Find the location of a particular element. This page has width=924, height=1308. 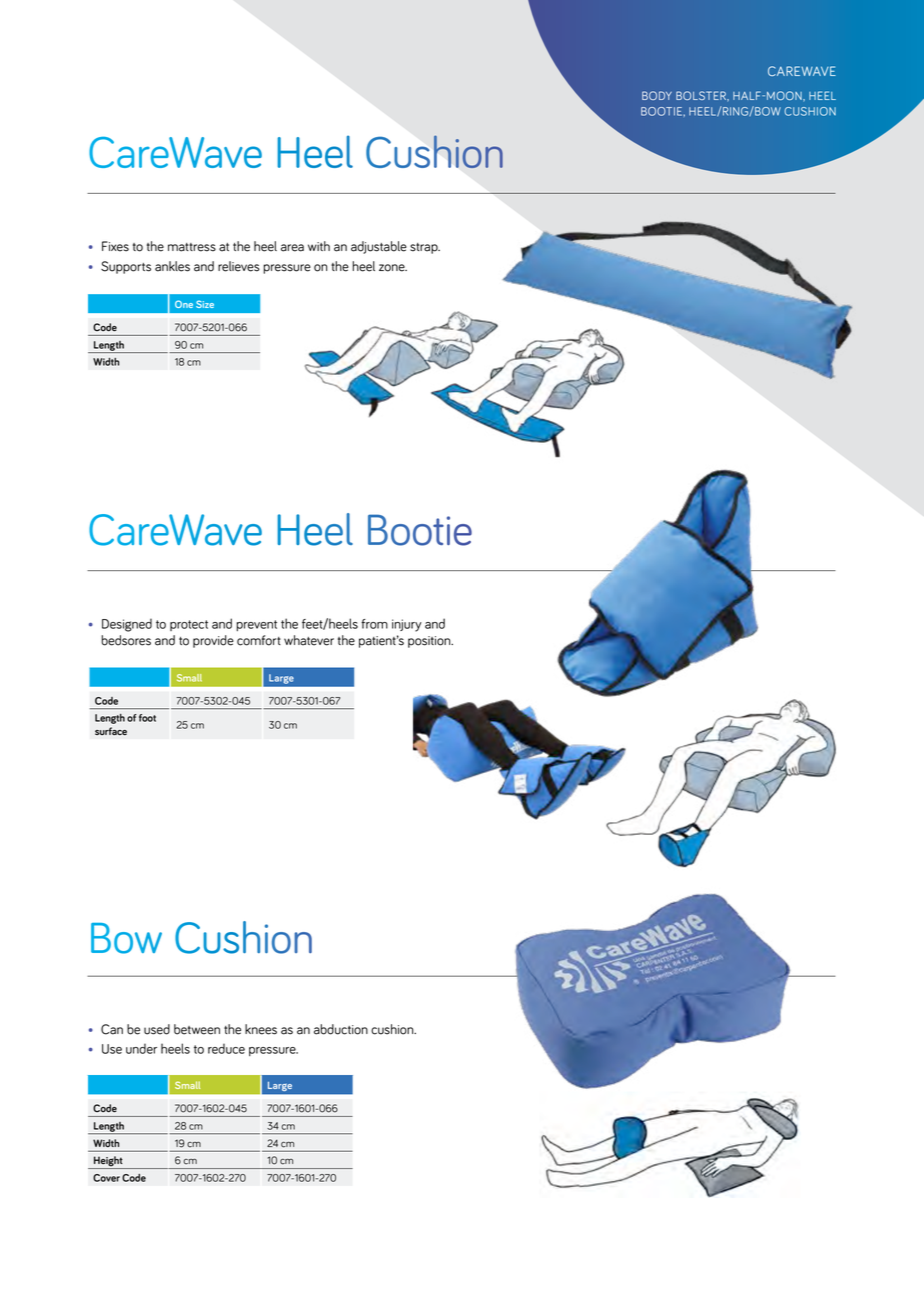

Fixes is located at coordinates (115, 246).
